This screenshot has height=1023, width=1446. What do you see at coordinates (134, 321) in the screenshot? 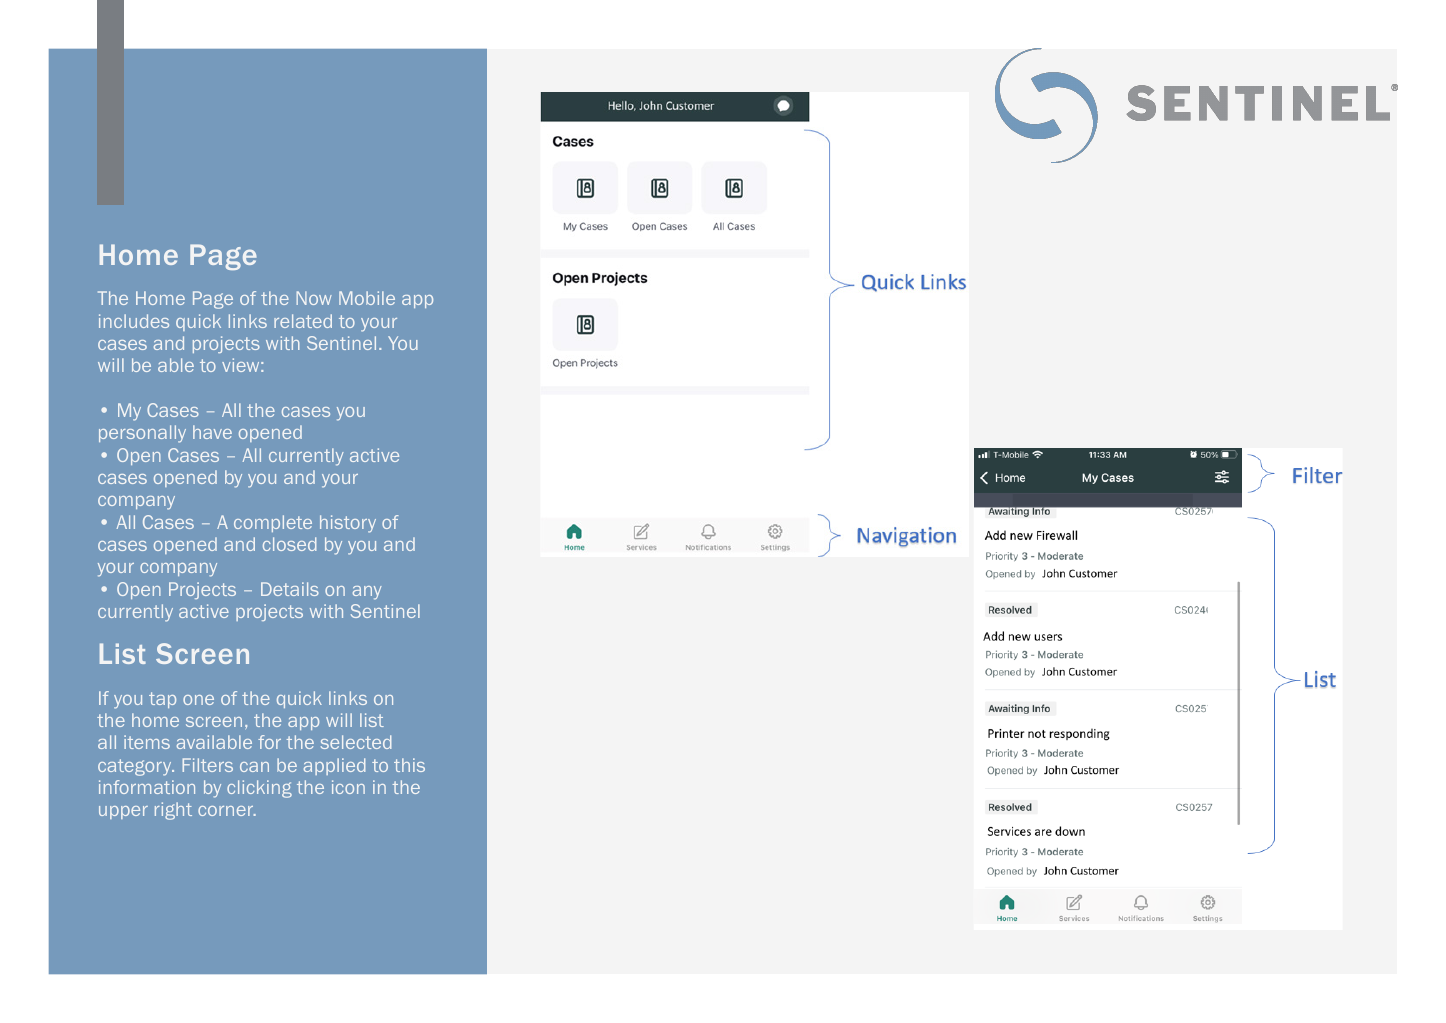
I see `includes` at bounding box center [134, 321].
